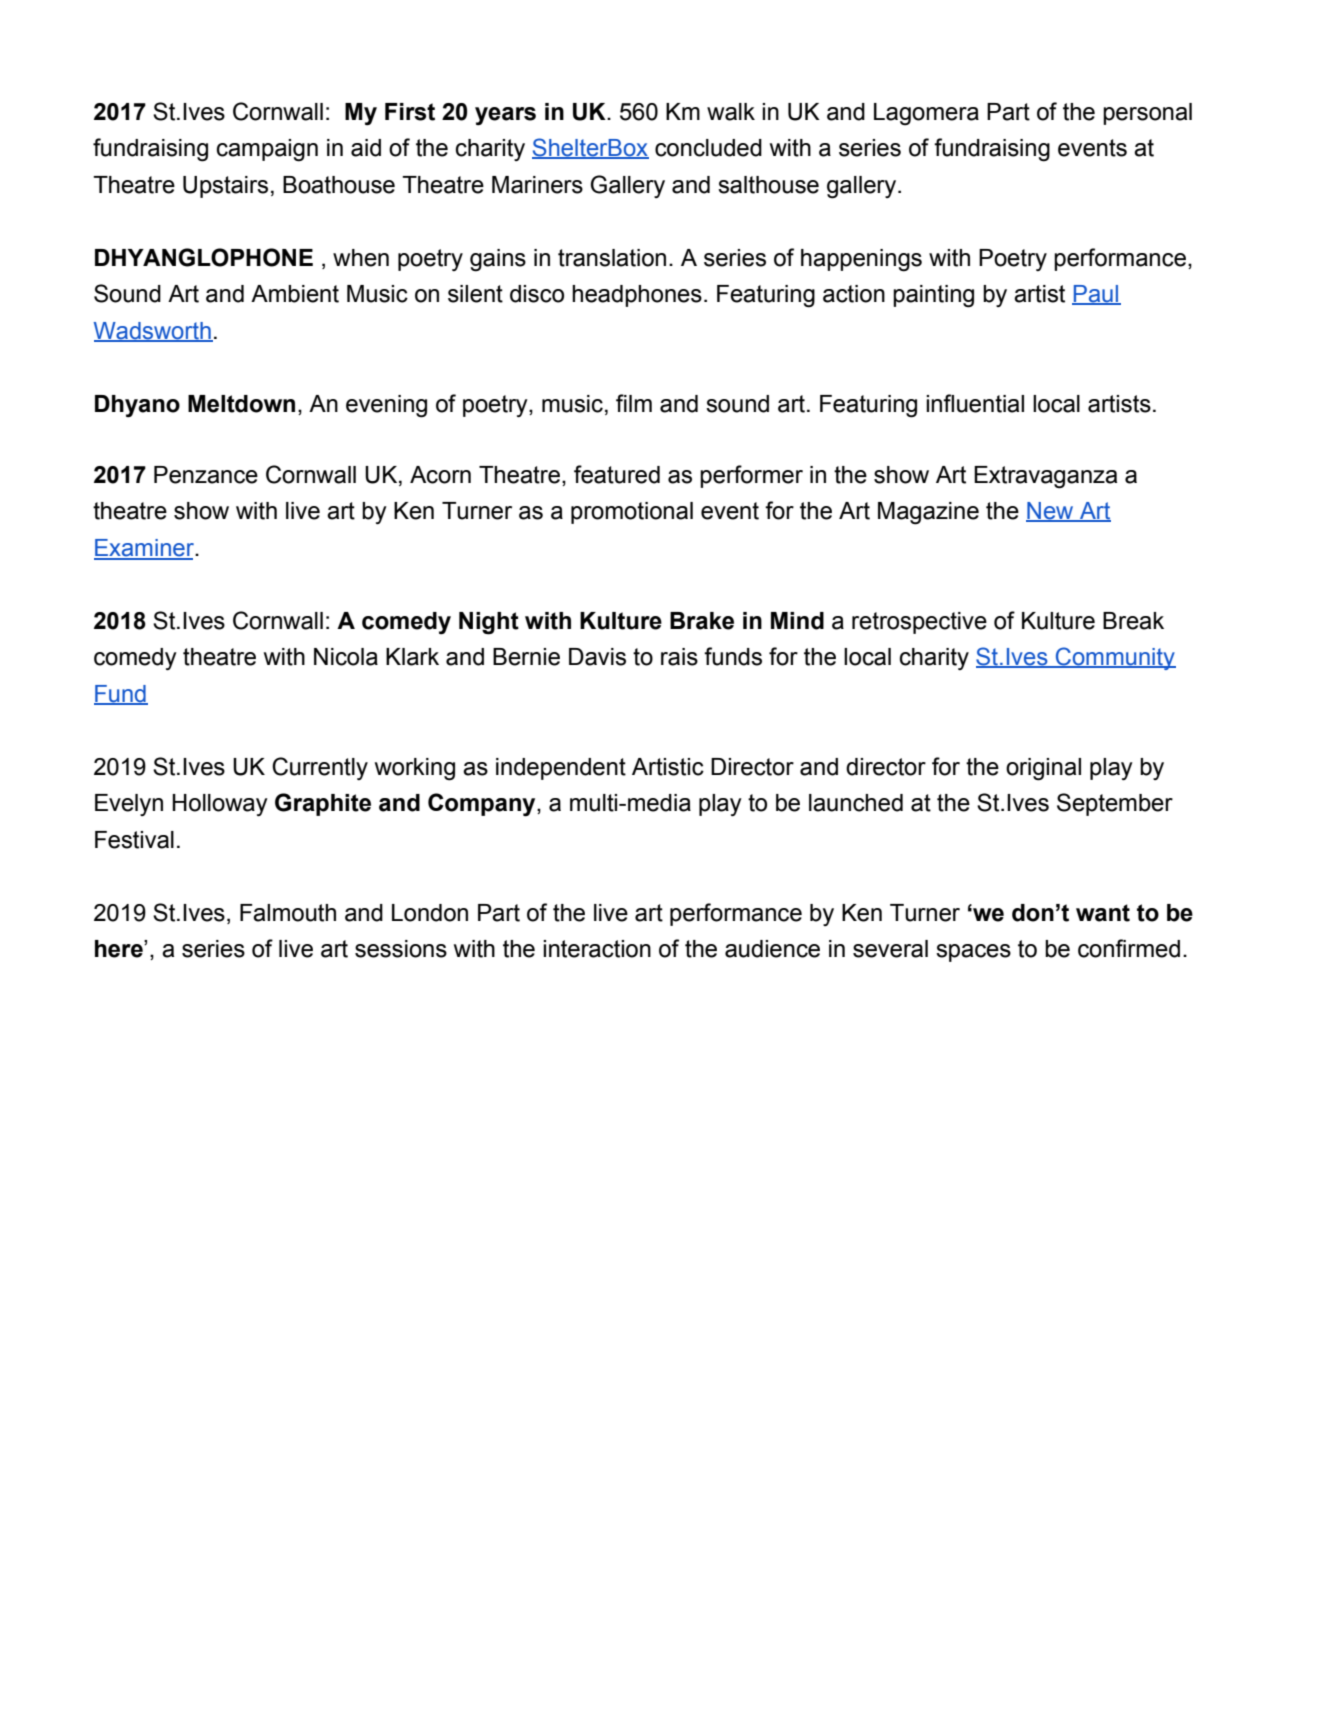 This page has height=1712, width=1323. Describe the element at coordinates (772, 949) in the page. I see `audience` at that location.
